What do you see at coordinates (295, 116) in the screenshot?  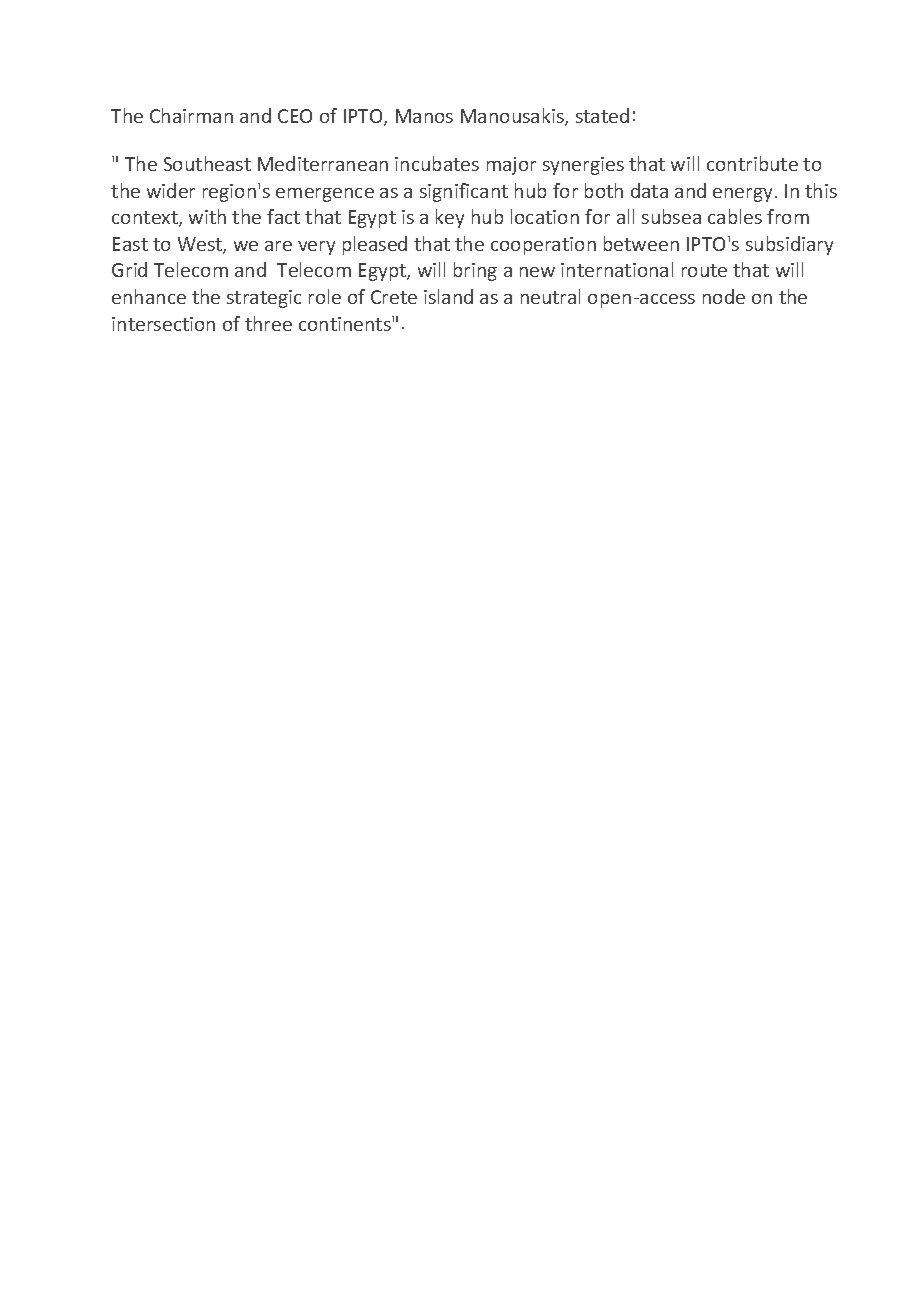 I see `CEO` at bounding box center [295, 116].
